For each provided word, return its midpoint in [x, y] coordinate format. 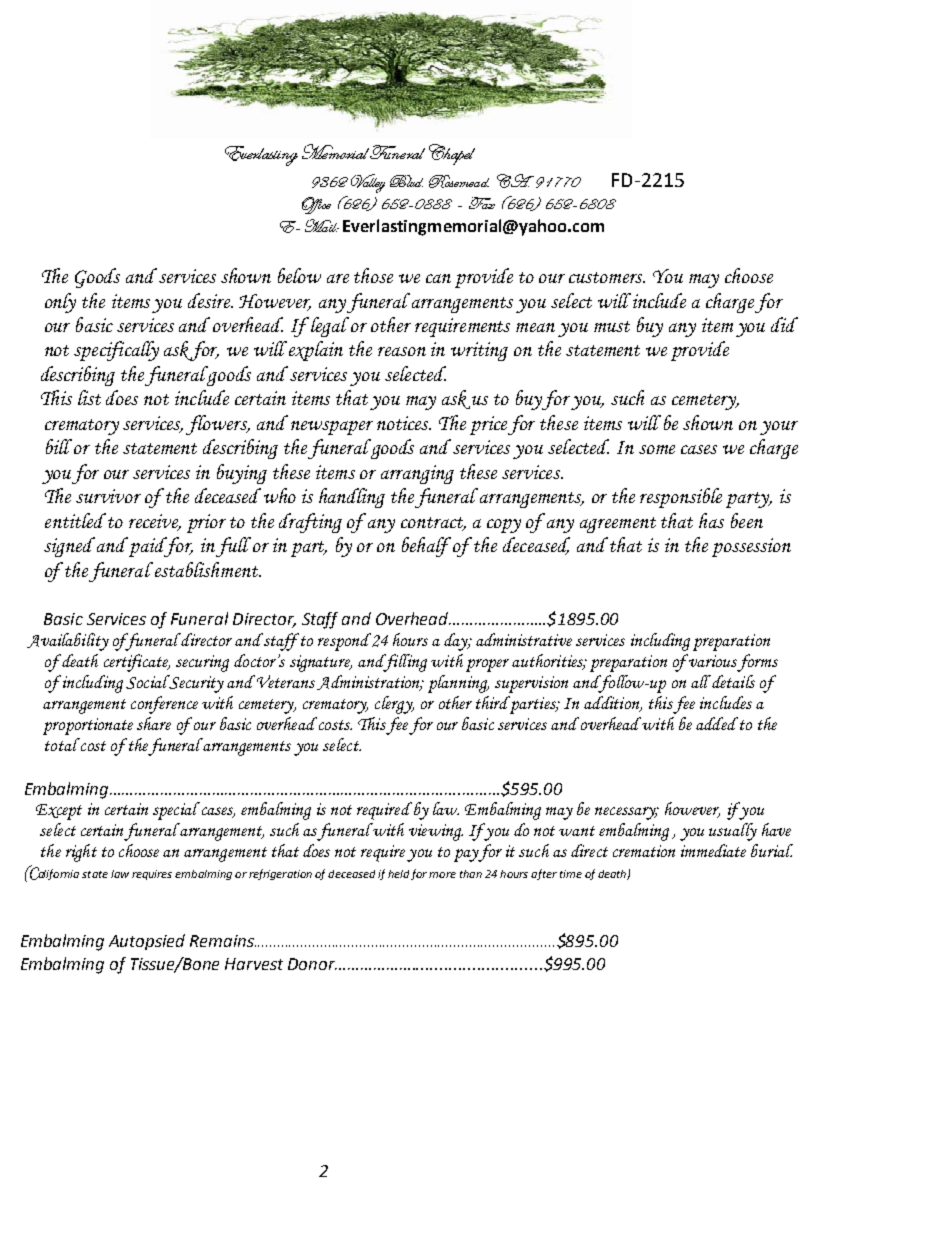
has [711, 520]
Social [148, 682]
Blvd [406, 181]
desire [210, 300]
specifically [116, 351]
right [81, 853]
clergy [394, 705]
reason [402, 351]
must [612, 326]
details [732, 681]
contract [433, 523]
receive [155, 522]
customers [607, 277]
